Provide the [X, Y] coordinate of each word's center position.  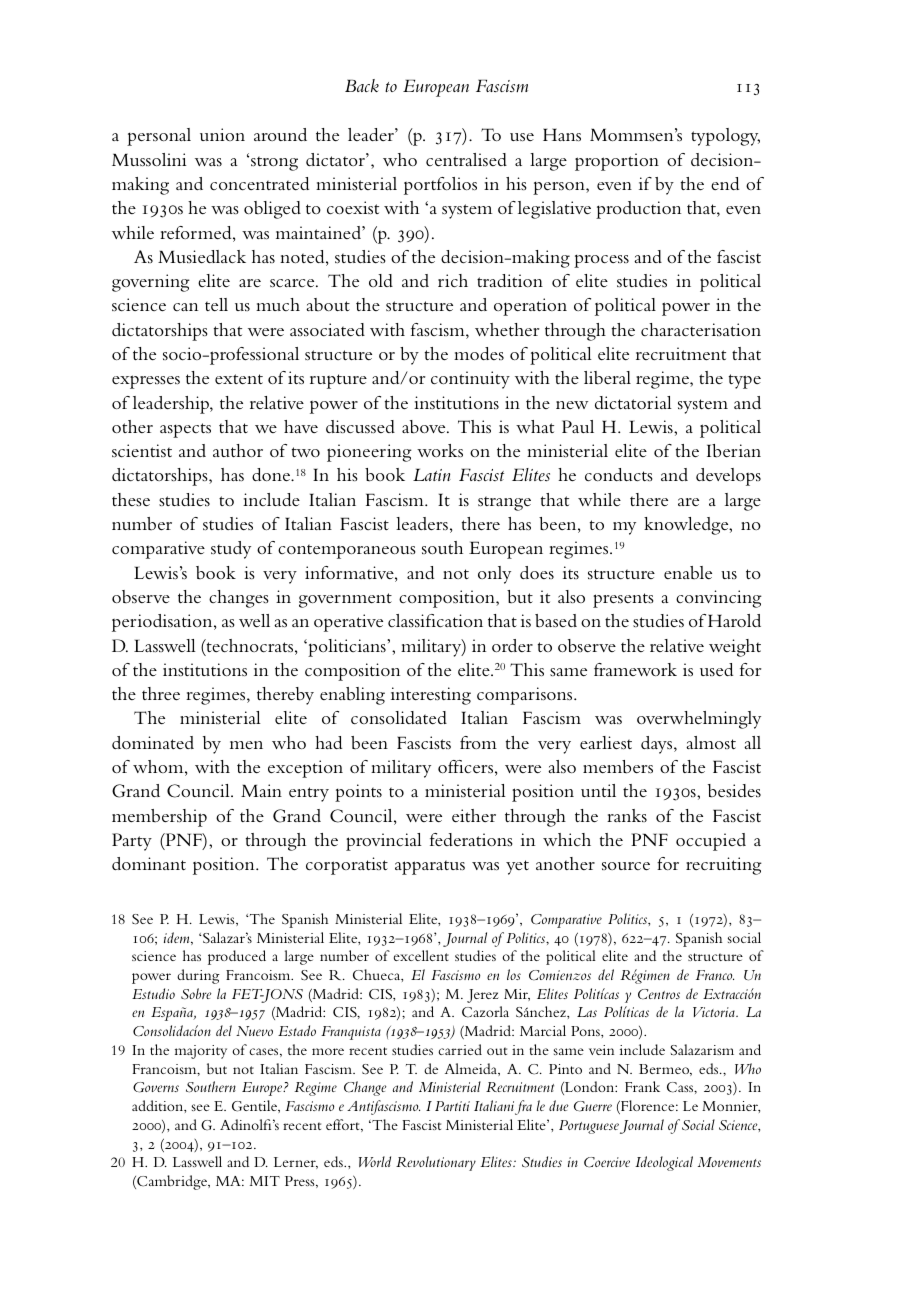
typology [725, 137]
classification [435, 620]
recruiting [724, 866]
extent [239, 379]
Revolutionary [436, 1163]
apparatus [430, 867]
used [716, 669]
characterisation [701, 330]
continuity [470, 380]
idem [178, 938]
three [161, 693]
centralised [466, 159]
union [222, 134]
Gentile [255, 1106]
